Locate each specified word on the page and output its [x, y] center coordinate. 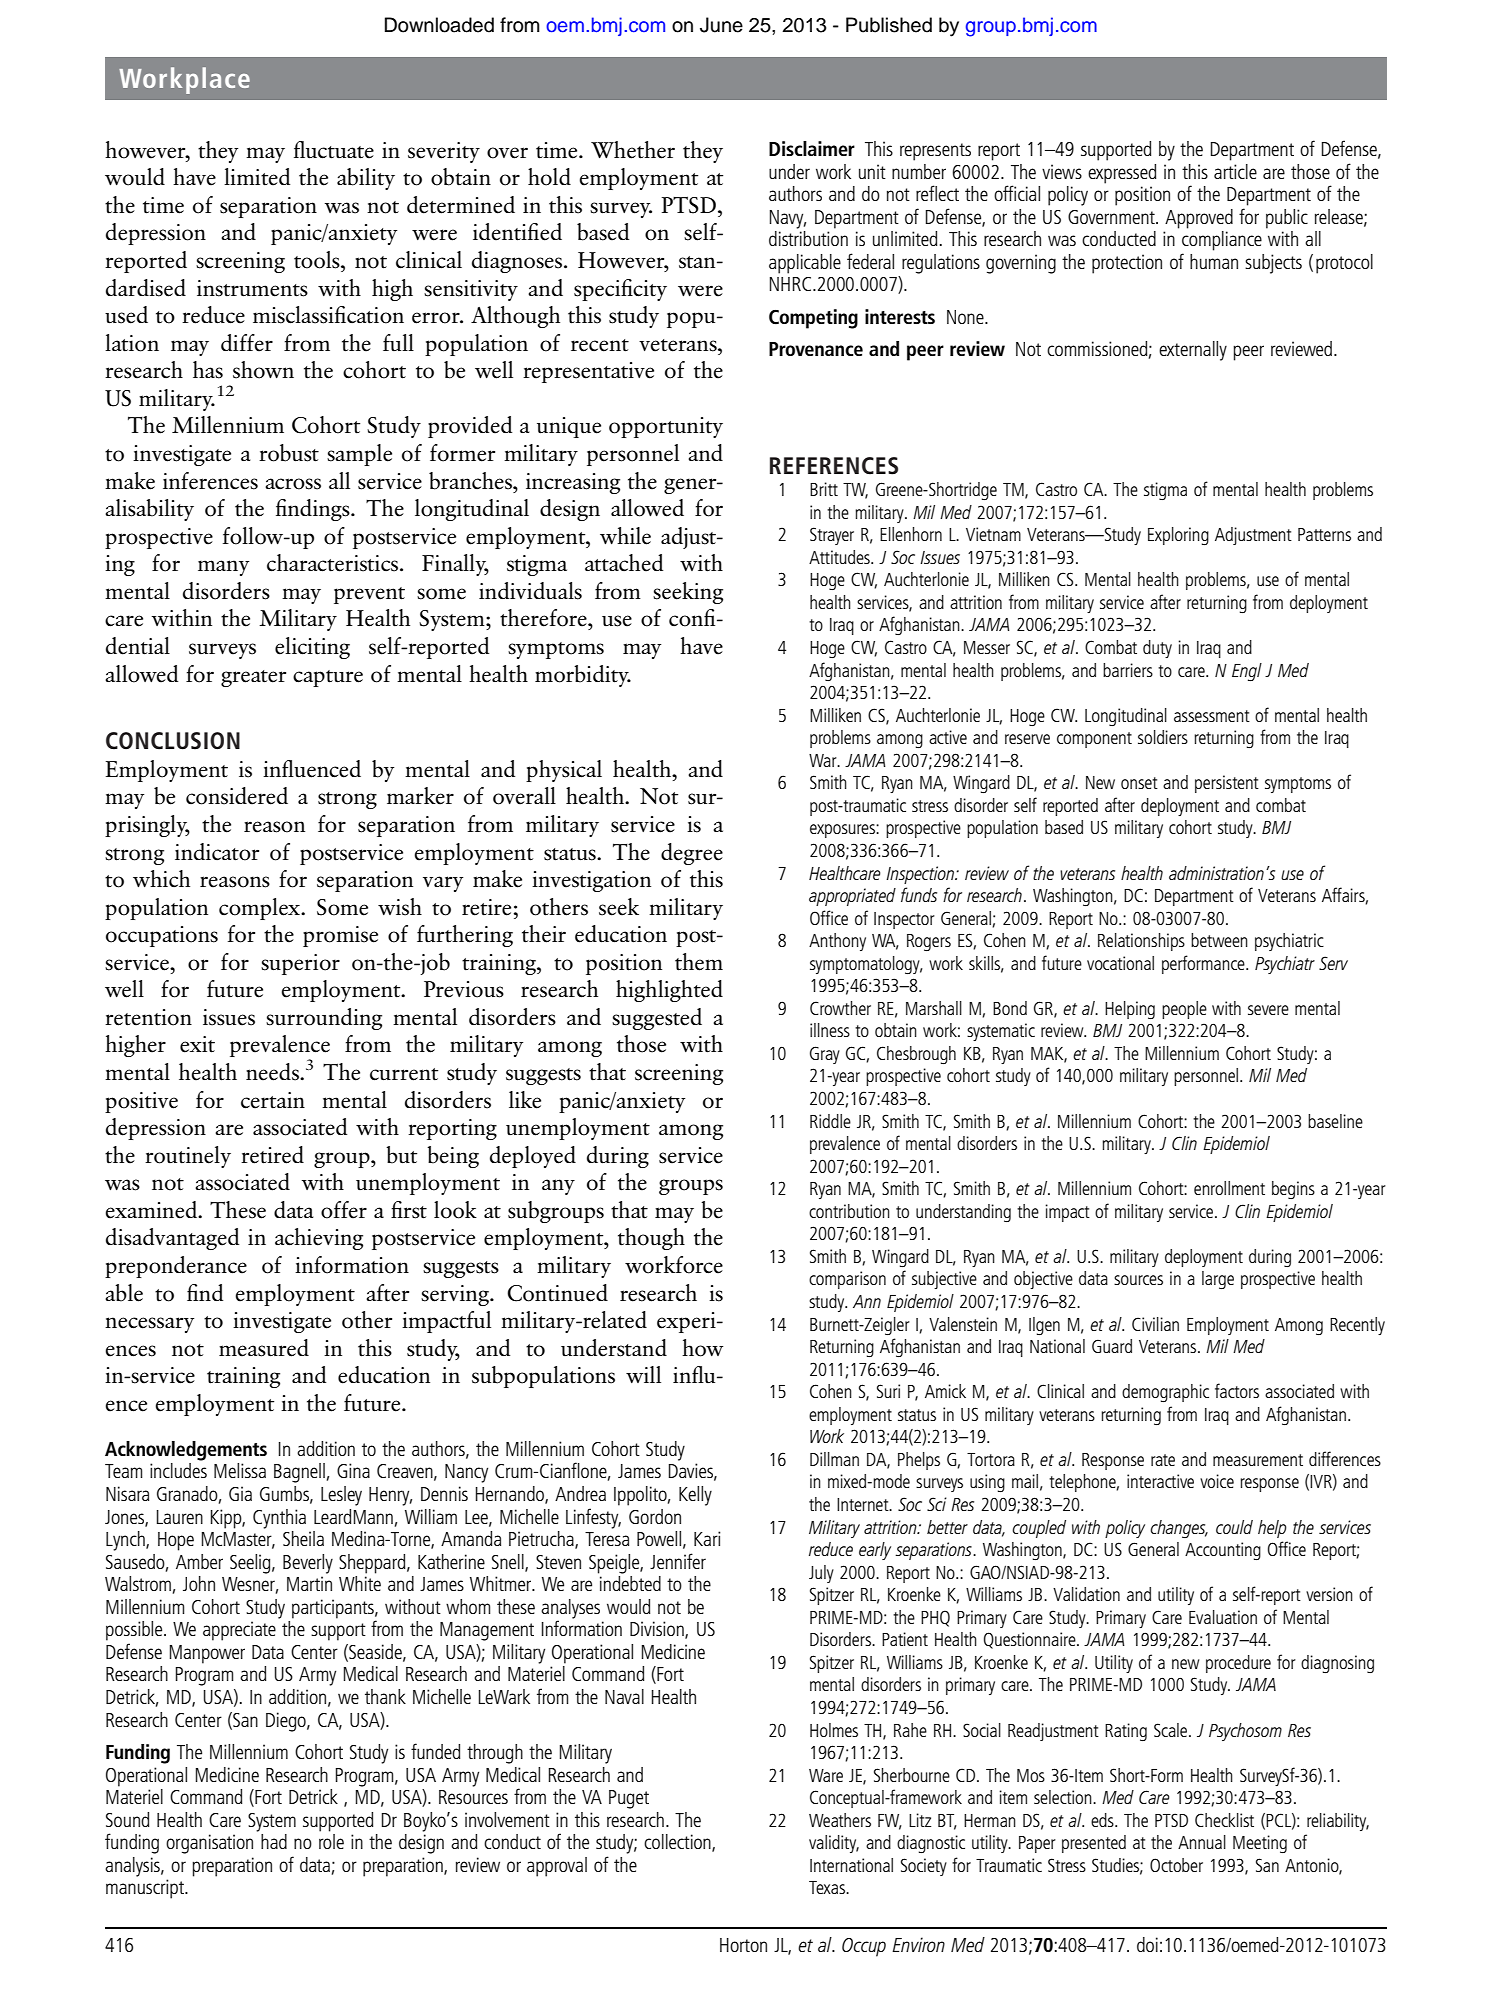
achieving [319, 1239]
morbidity [583, 676]
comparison [847, 1280]
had [274, 1841]
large [1218, 1280]
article [1235, 171]
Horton [743, 1945]
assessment [1212, 716]
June [721, 25]
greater [253, 678]
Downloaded [439, 25]
